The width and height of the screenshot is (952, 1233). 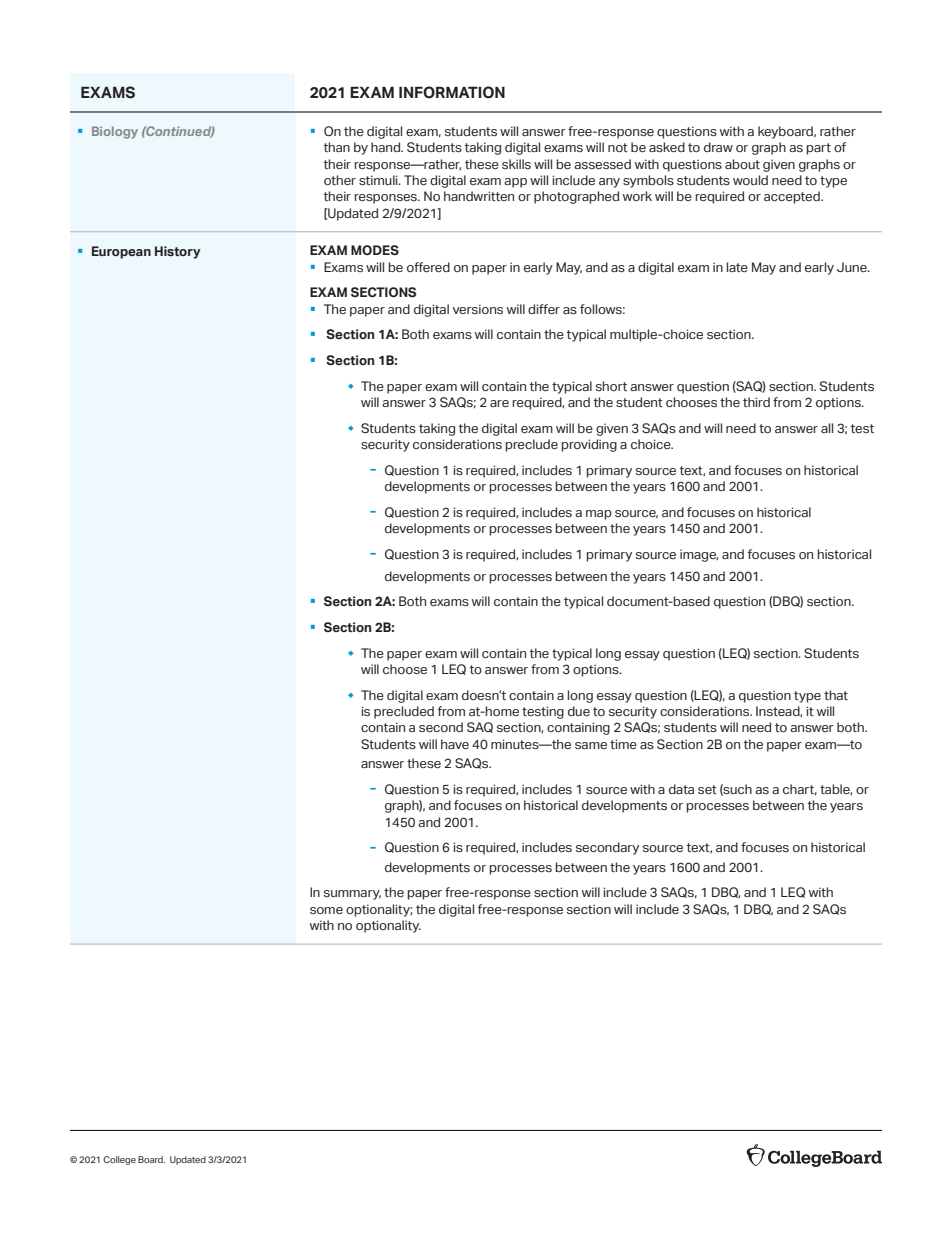 I want to click on History, so click(x=178, y=252).
